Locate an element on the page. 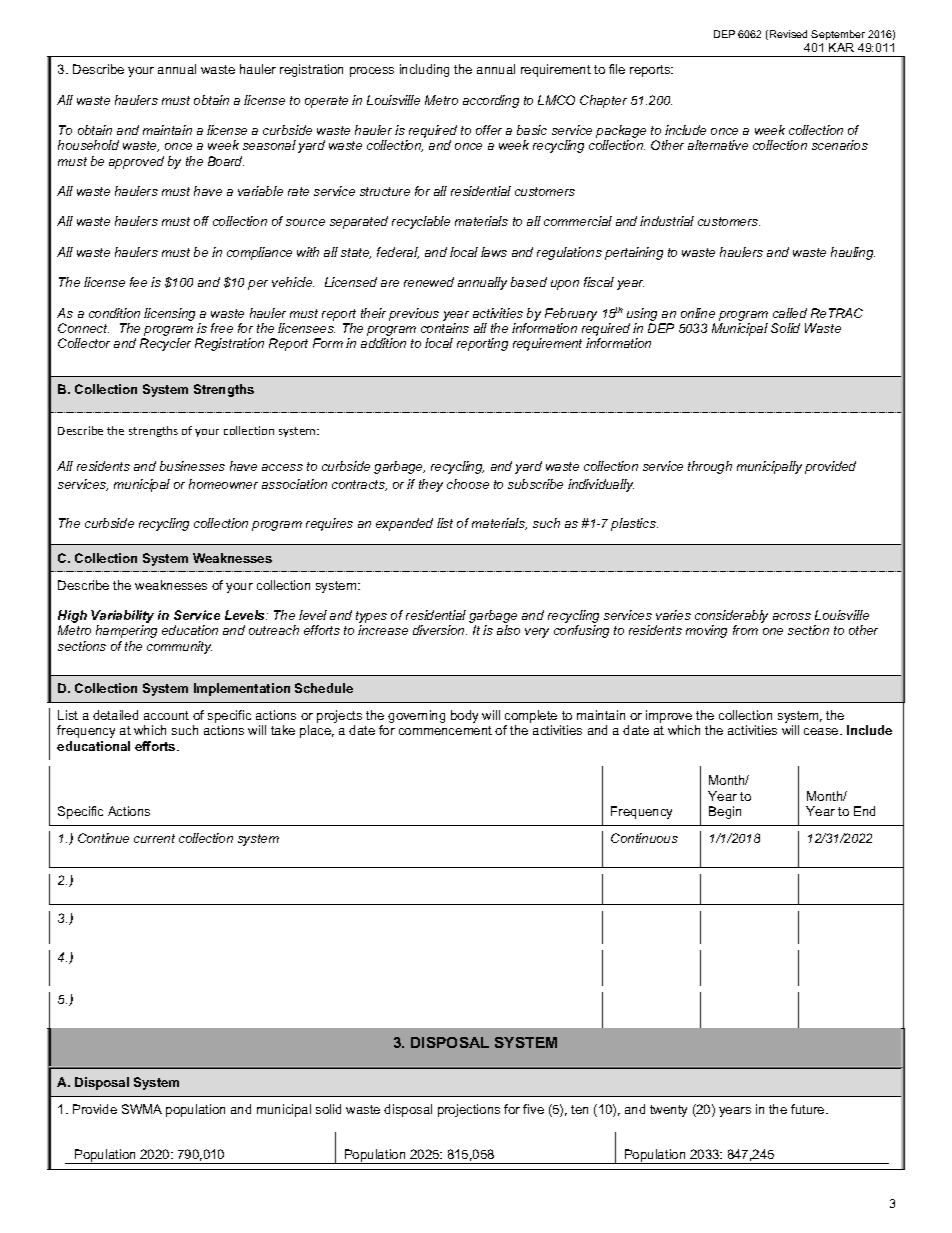  Revised is located at coordinates (788, 34).
